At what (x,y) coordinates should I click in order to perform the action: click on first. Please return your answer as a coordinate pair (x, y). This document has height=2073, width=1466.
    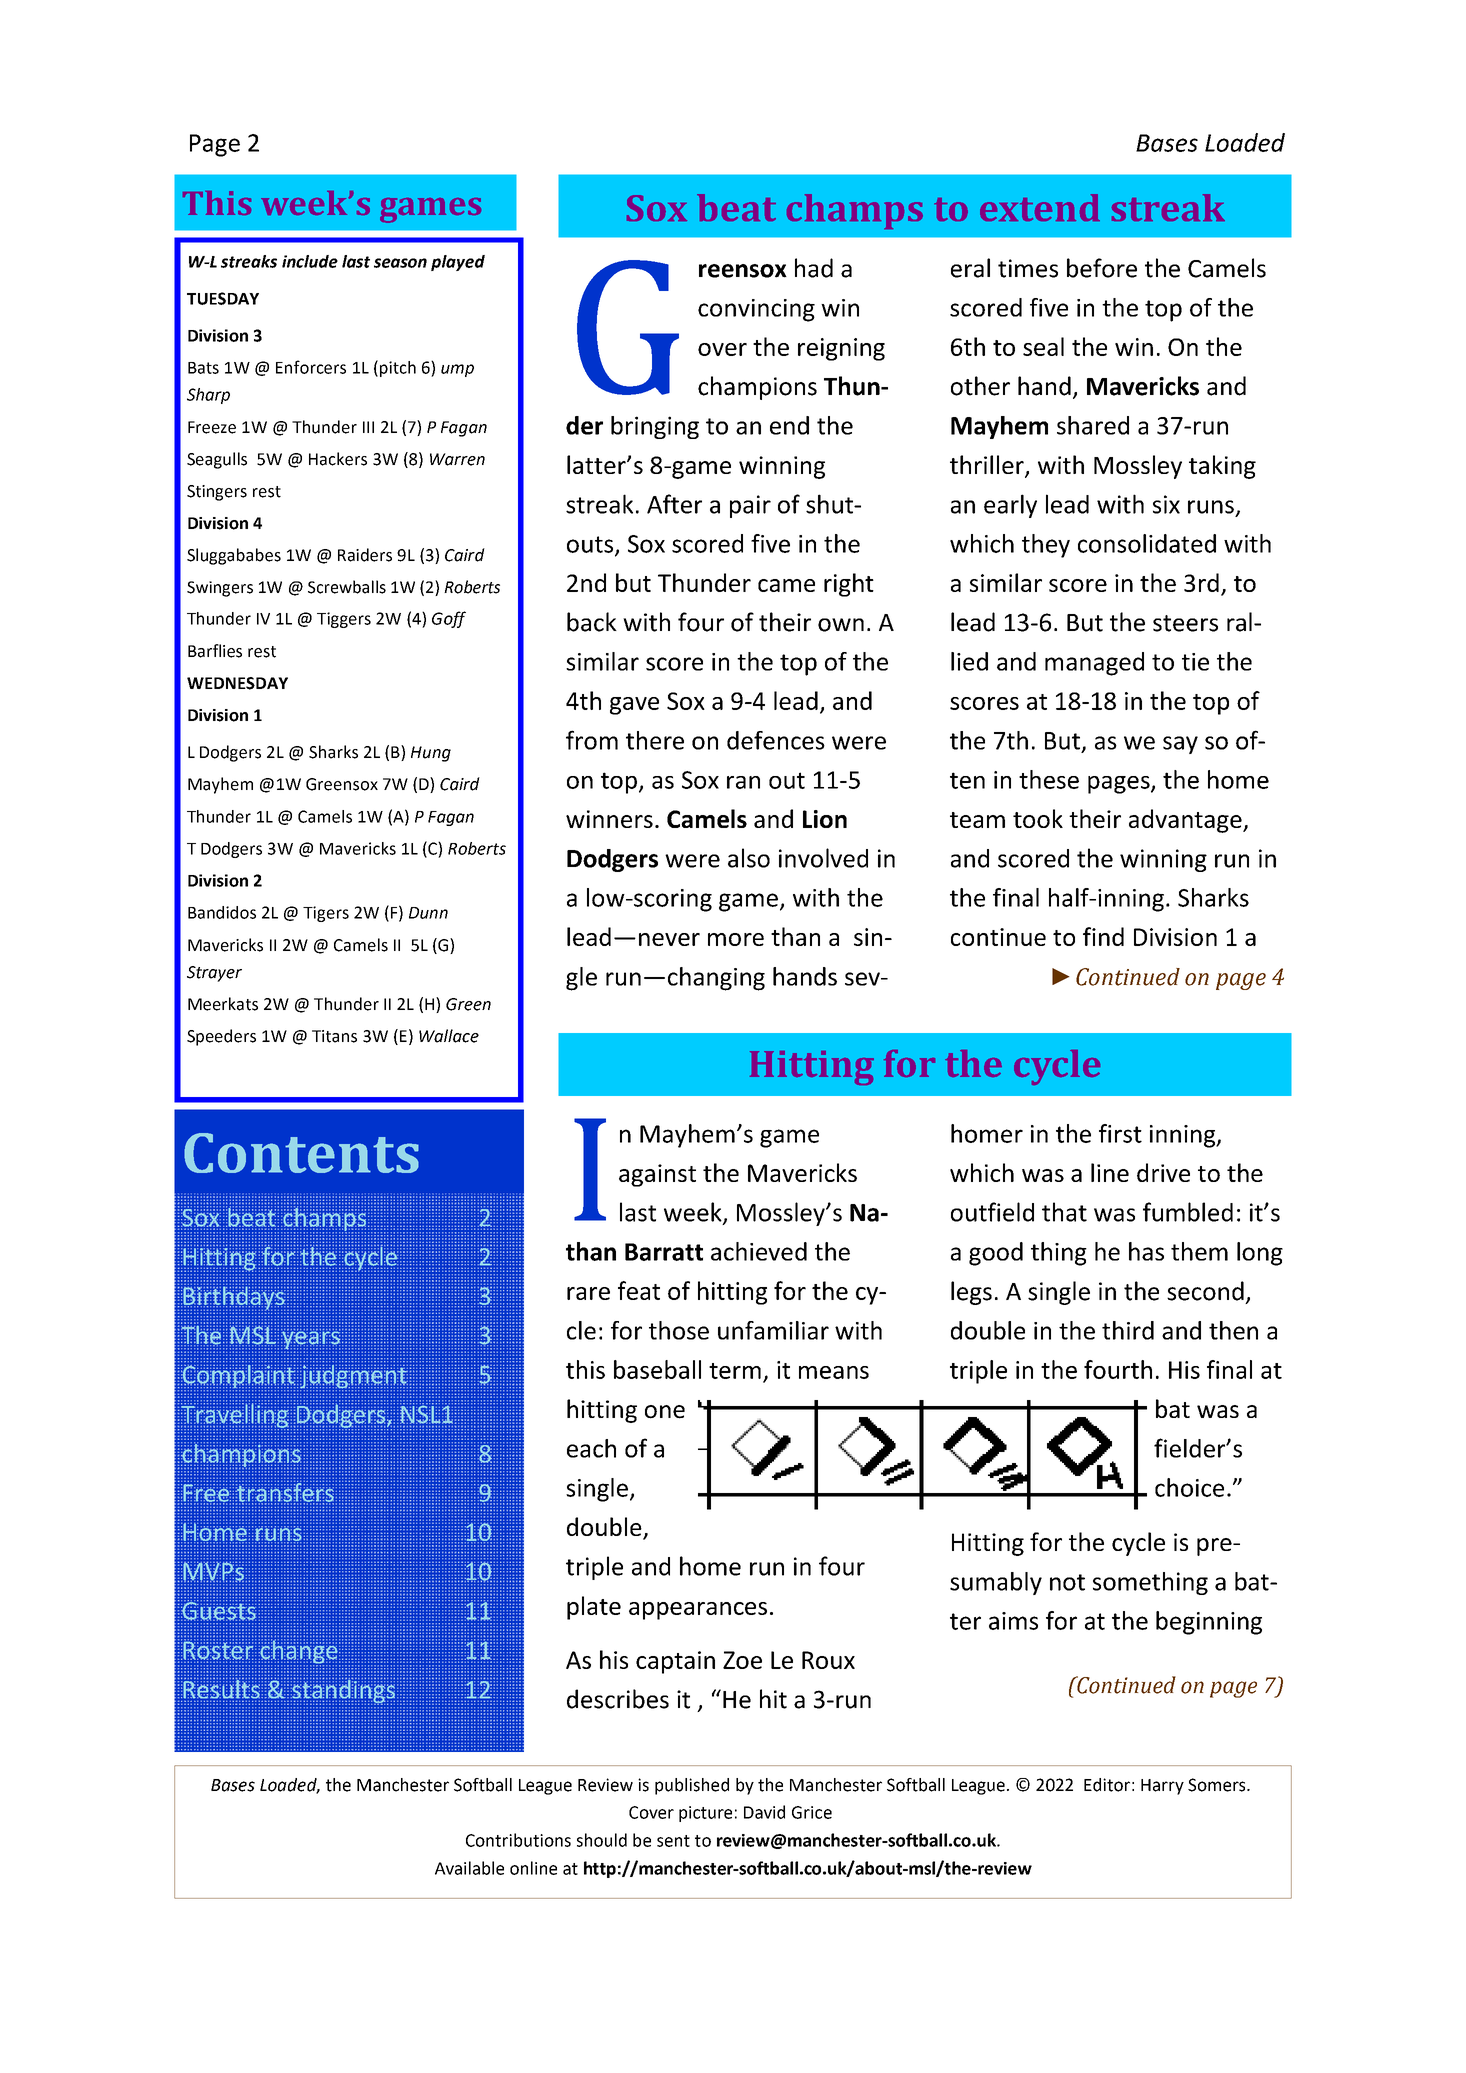
    Looking at the image, I should click on (1120, 1133).
